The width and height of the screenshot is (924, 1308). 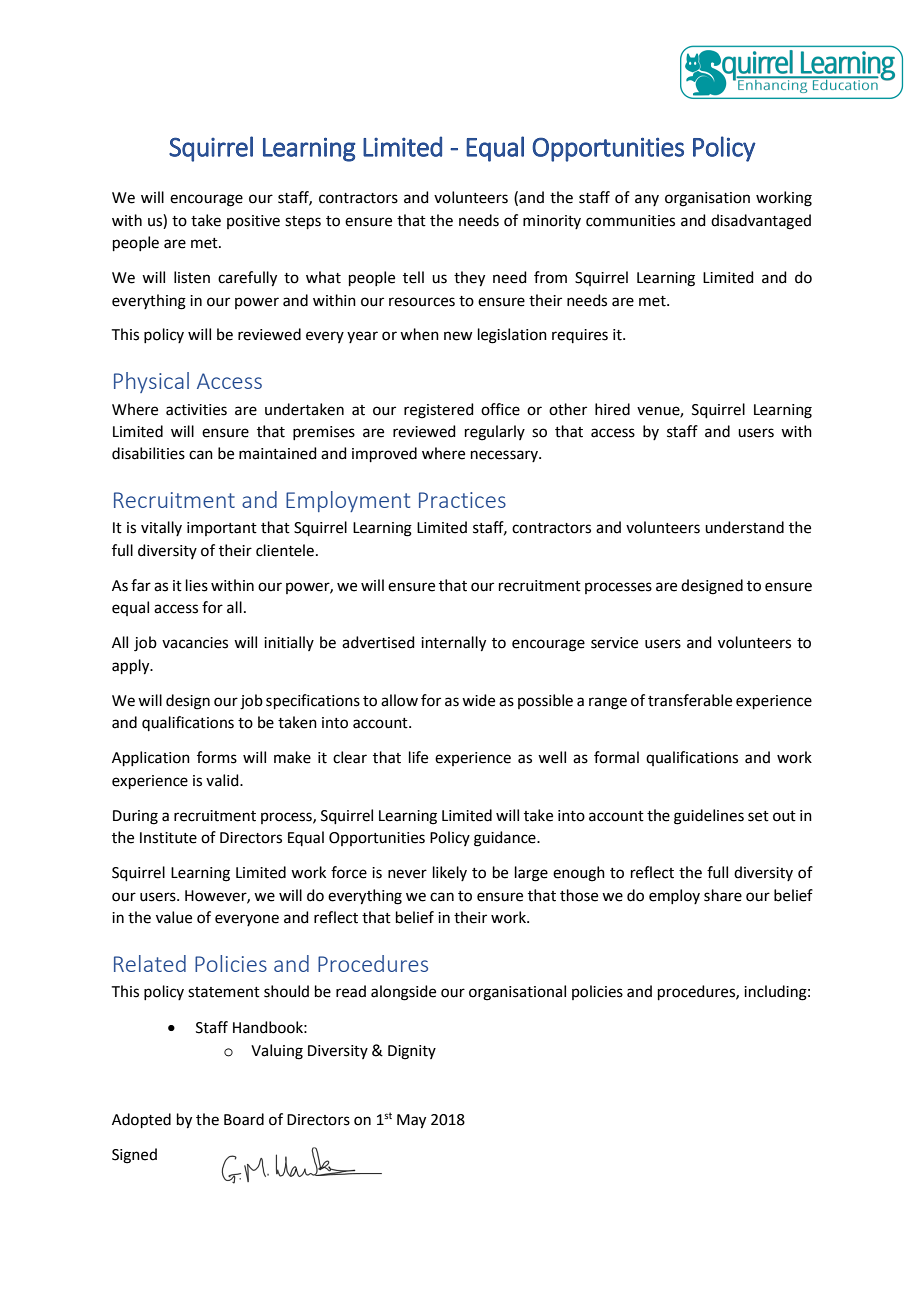 What do you see at coordinates (469, 279) in the screenshot?
I see `they` at bounding box center [469, 279].
